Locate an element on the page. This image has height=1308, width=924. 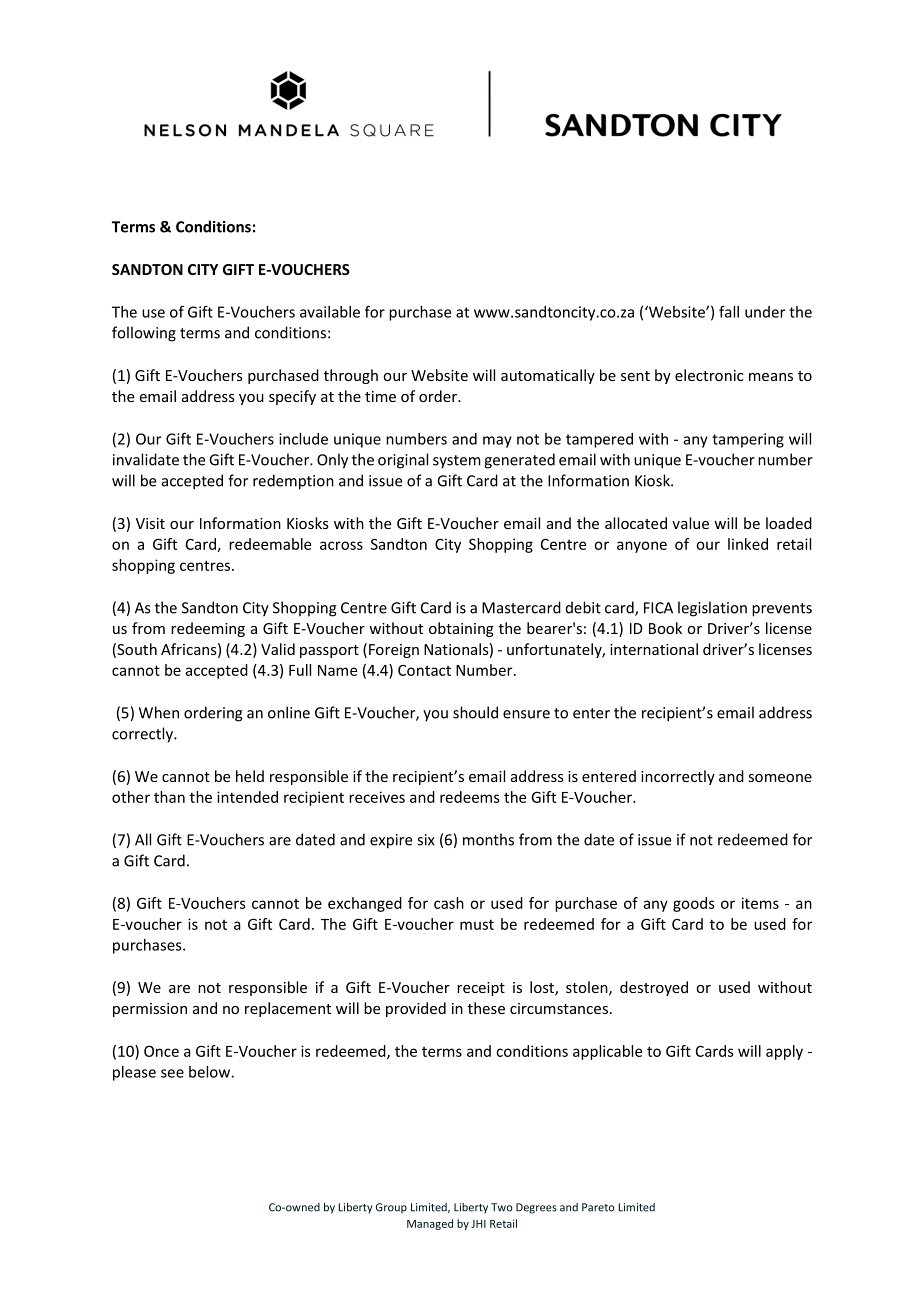
automatically is located at coordinates (548, 376).
